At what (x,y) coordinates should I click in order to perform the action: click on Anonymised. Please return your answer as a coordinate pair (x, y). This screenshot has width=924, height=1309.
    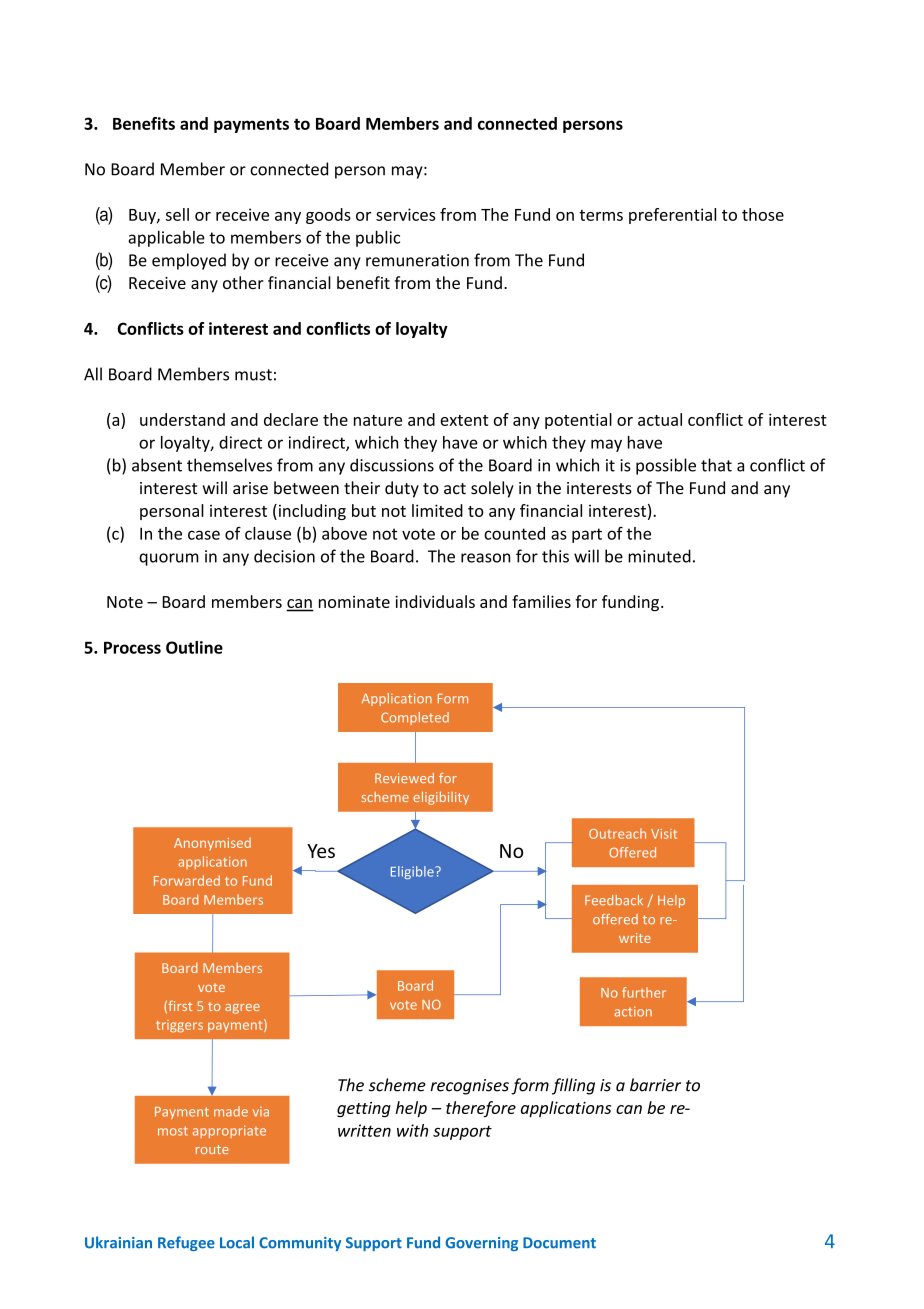
    Looking at the image, I should click on (212, 844).
